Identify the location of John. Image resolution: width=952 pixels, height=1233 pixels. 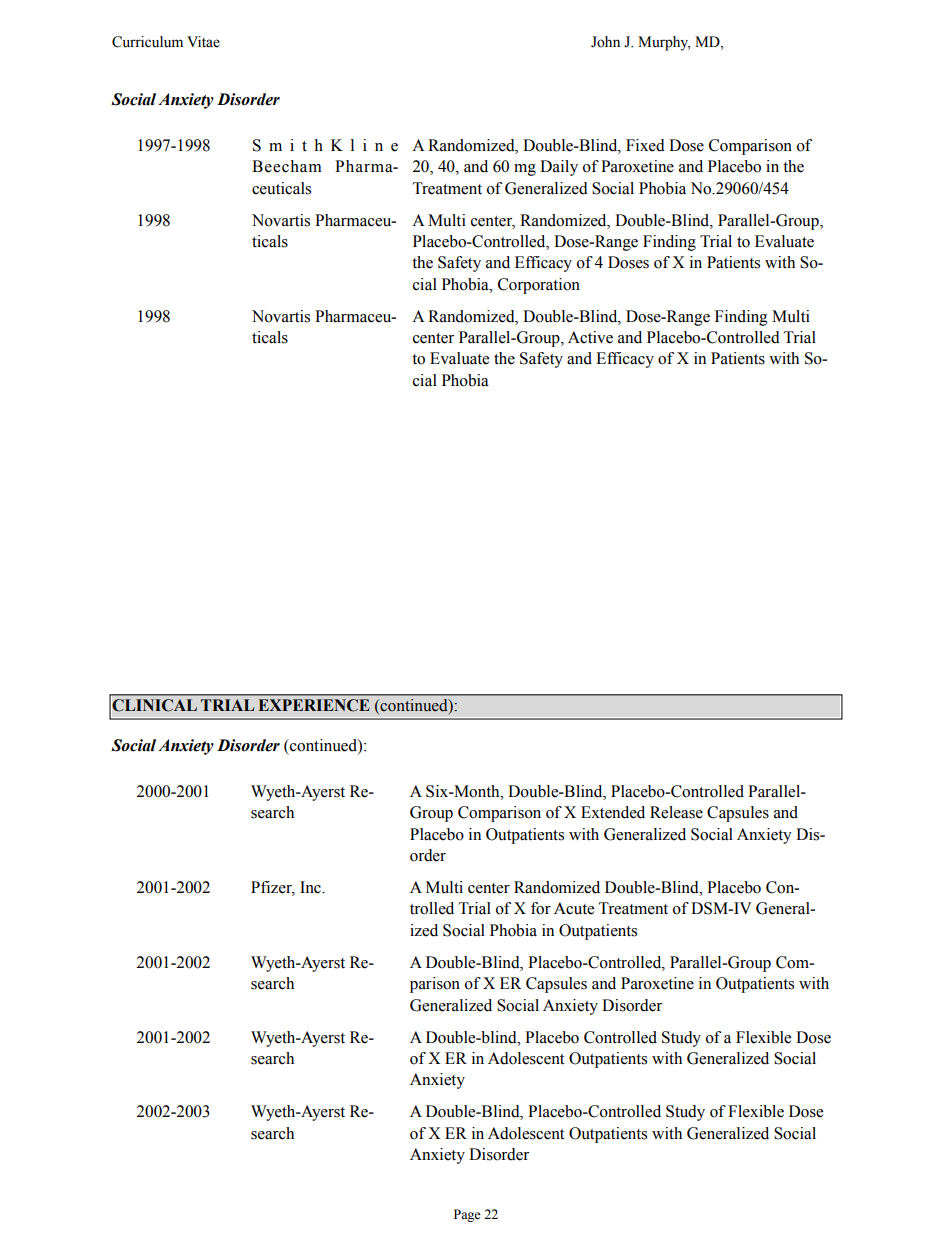
(605, 42).
